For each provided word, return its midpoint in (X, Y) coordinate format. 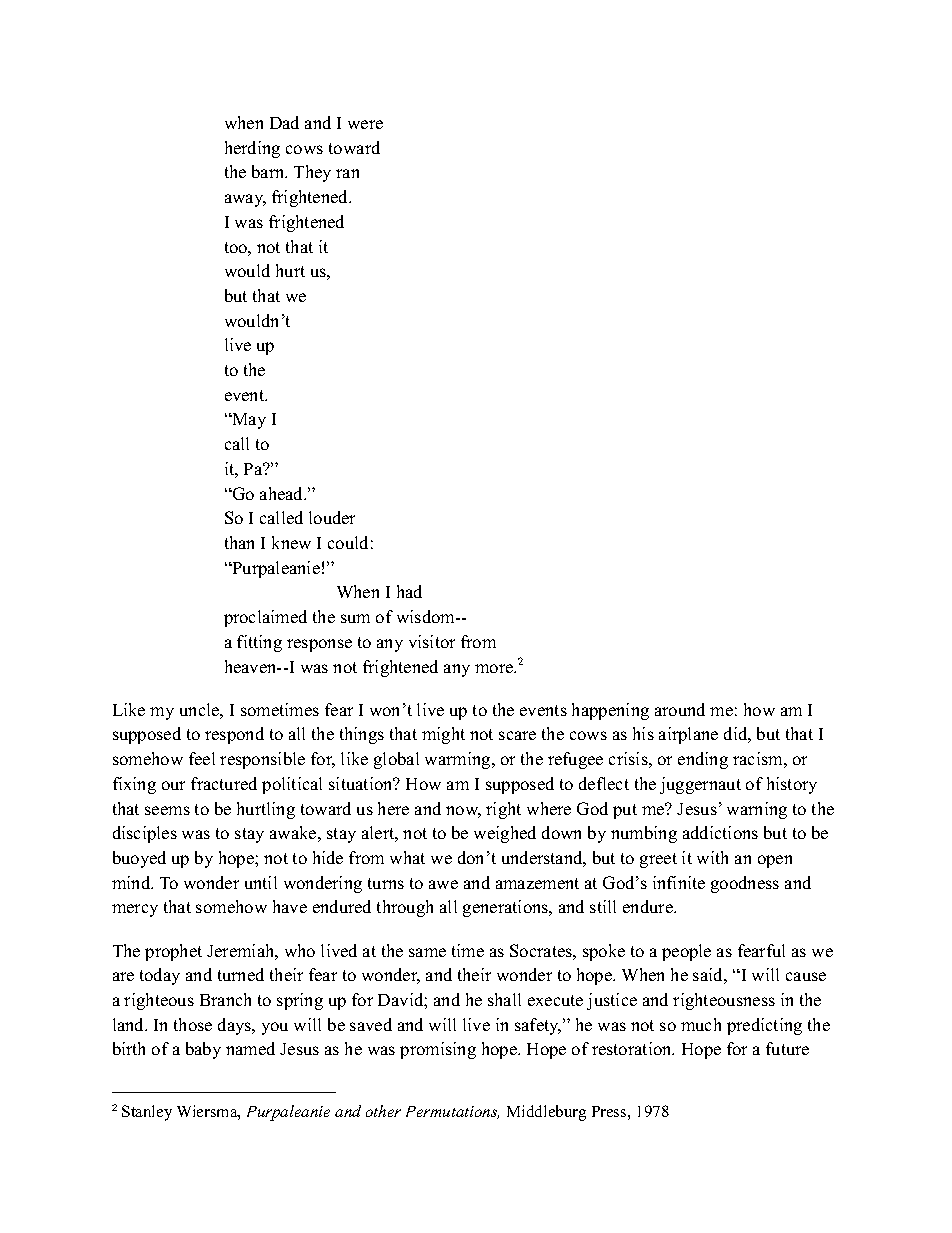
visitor (432, 641)
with (712, 857)
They (312, 173)
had (409, 591)
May (248, 421)
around (680, 709)
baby (203, 1050)
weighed (505, 834)
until (261, 882)
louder (332, 517)
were (365, 124)
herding (252, 149)
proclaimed (265, 618)
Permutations (452, 1112)
